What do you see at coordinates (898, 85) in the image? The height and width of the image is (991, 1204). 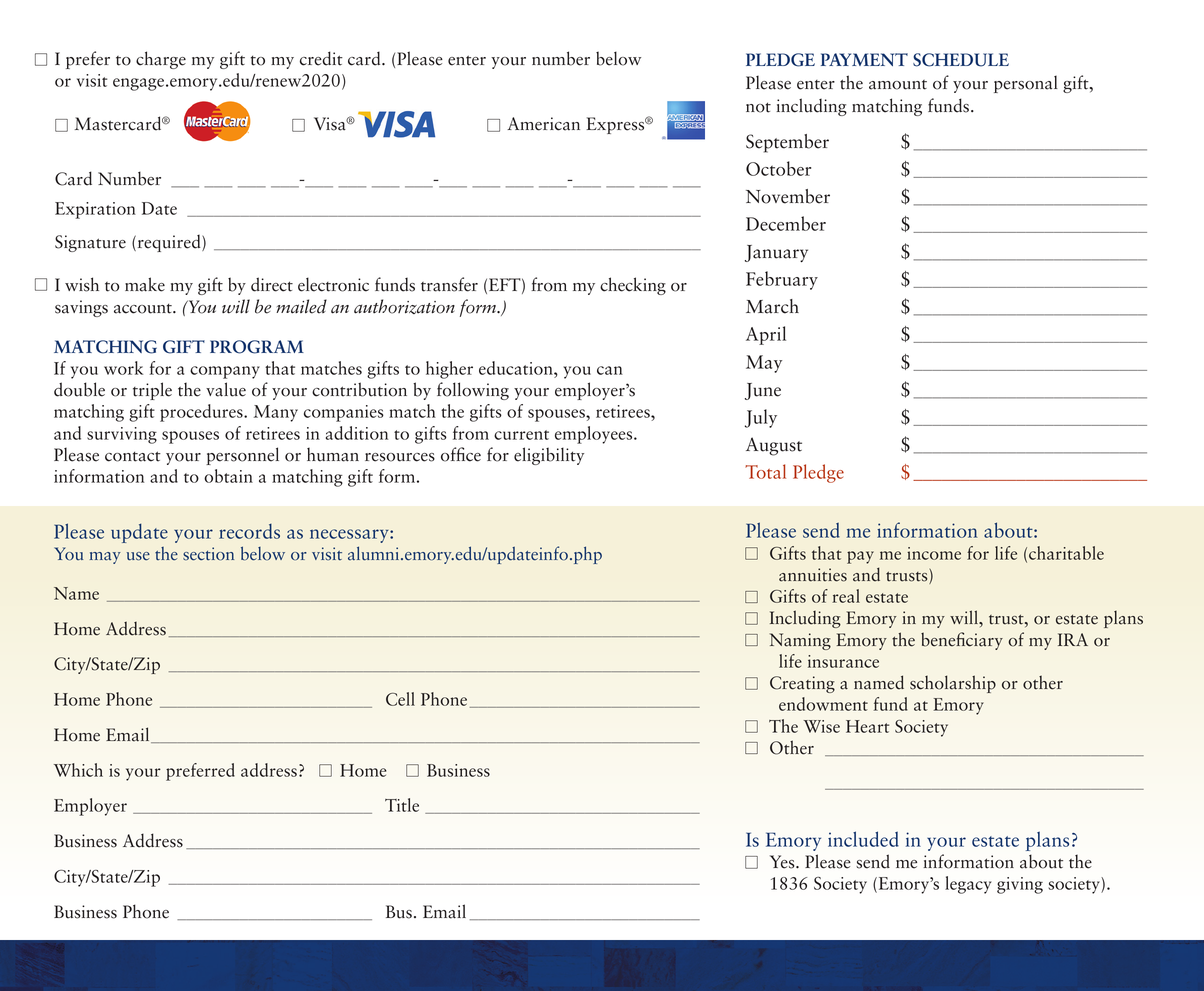 I see `amount` at bounding box center [898, 85].
